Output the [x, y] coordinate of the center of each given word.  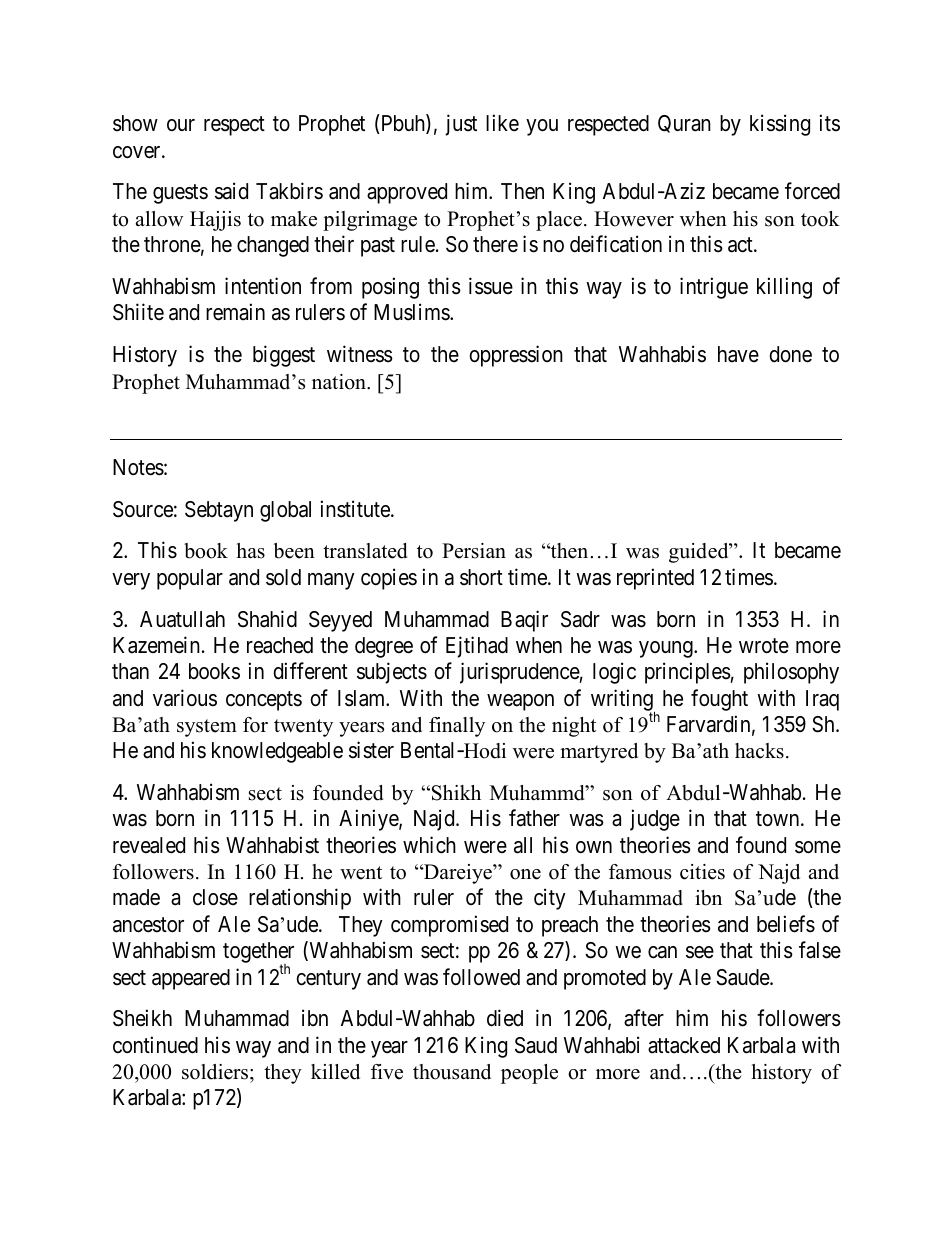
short [481, 577]
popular [190, 579]
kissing [780, 125]
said [231, 191]
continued [155, 1045]
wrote [764, 645]
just [461, 125]
